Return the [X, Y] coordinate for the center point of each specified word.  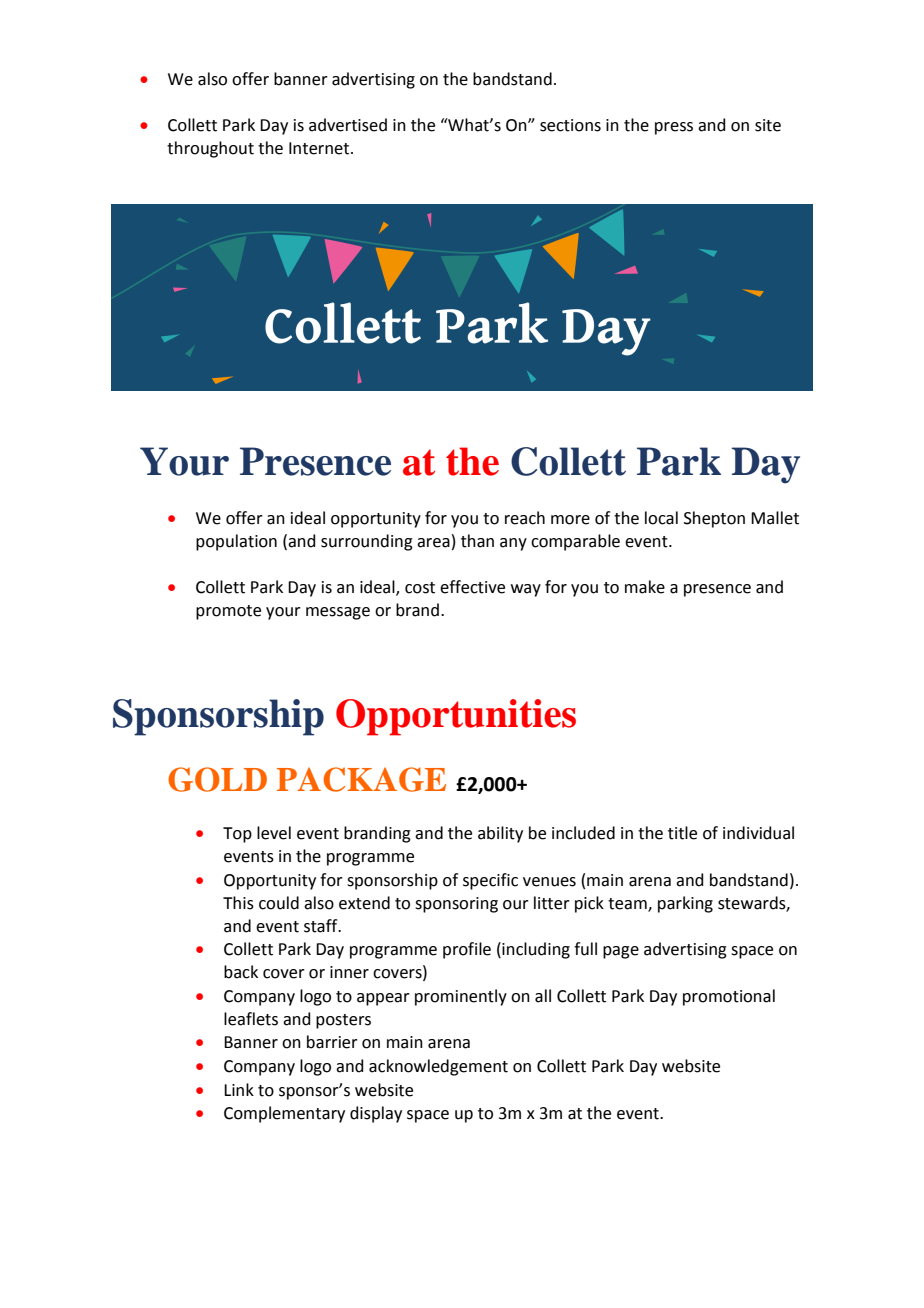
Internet [320, 148]
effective [472, 587]
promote [228, 612]
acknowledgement [438, 1067]
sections [570, 125]
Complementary [284, 1114]
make [645, 587]
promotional [729, 997]
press [674, 128]
